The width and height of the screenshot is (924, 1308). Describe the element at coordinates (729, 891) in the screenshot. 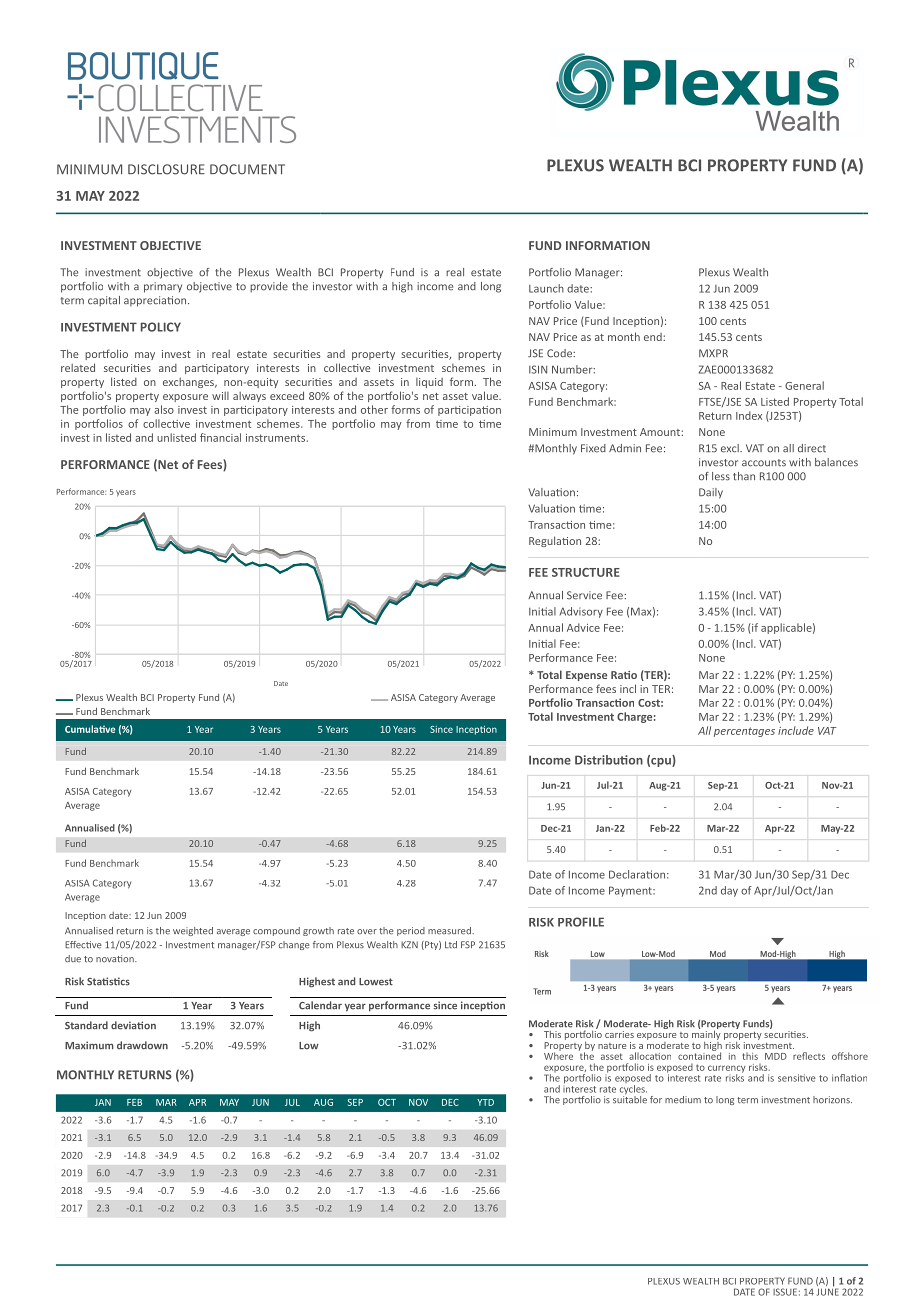

I see `day` at that location.
